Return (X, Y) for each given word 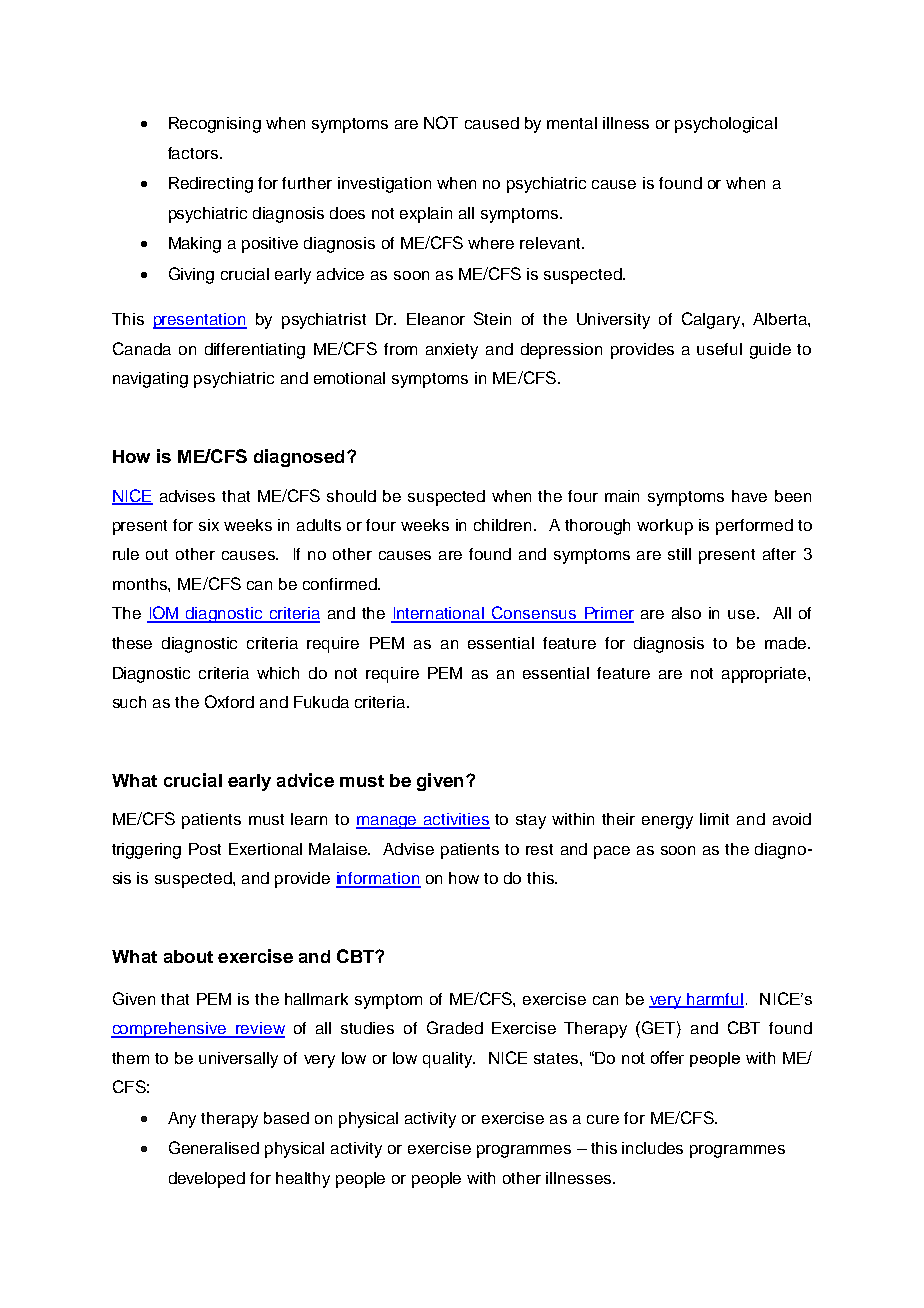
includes (652, 1148)
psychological (726, 125)
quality (449, 1060)
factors (194, 153)
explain (426, 215)
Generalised (214, 1147)
